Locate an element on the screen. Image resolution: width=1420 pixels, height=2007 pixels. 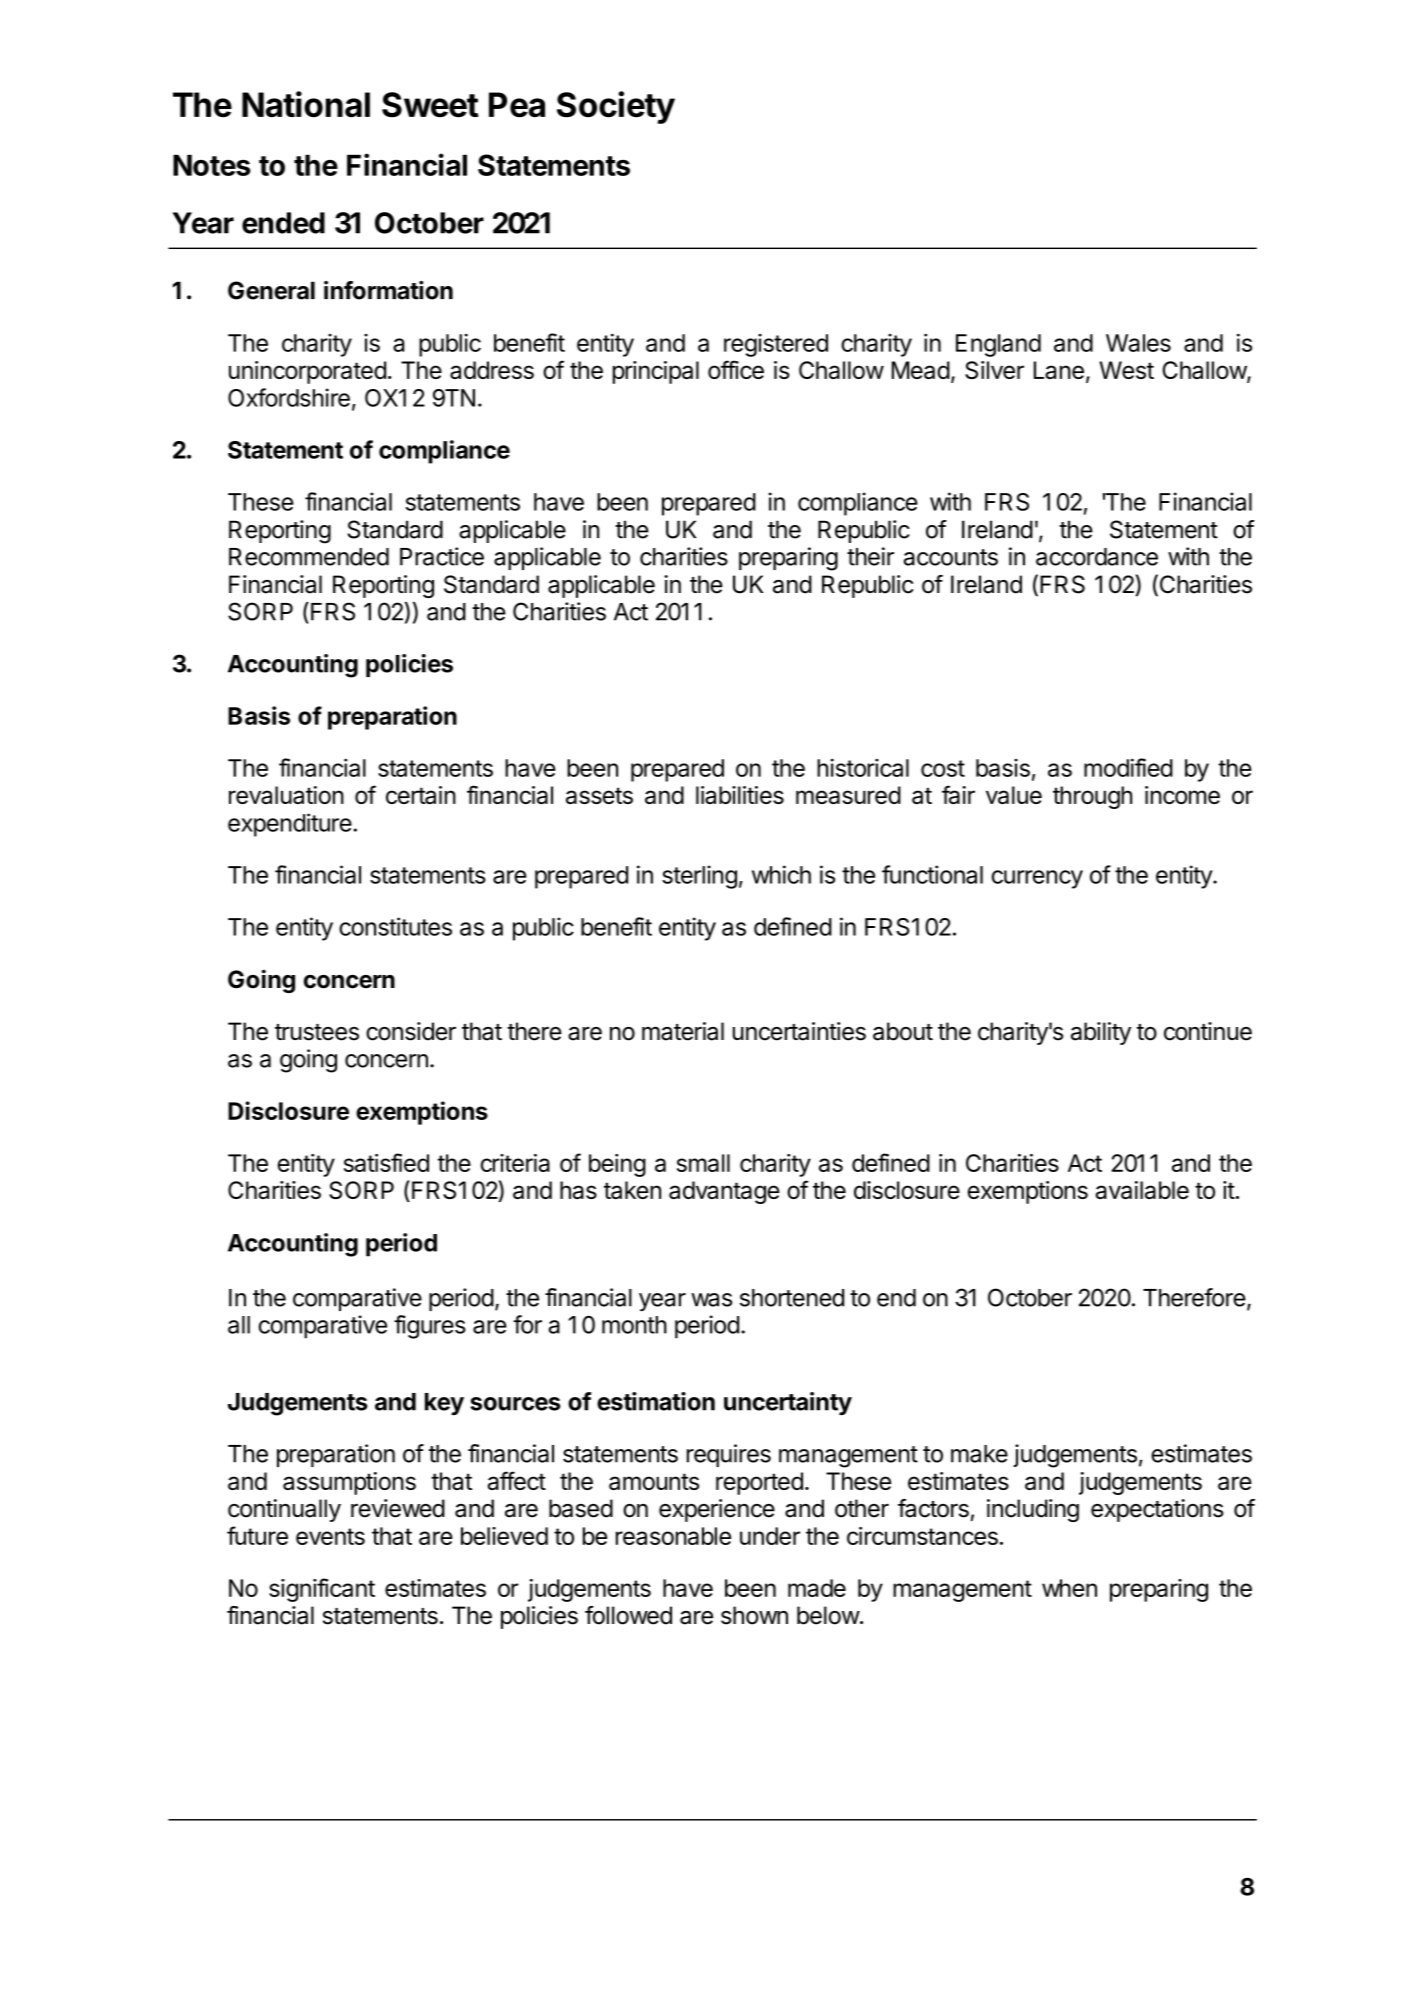
reasonable is located at coordinates (673, 1536).
